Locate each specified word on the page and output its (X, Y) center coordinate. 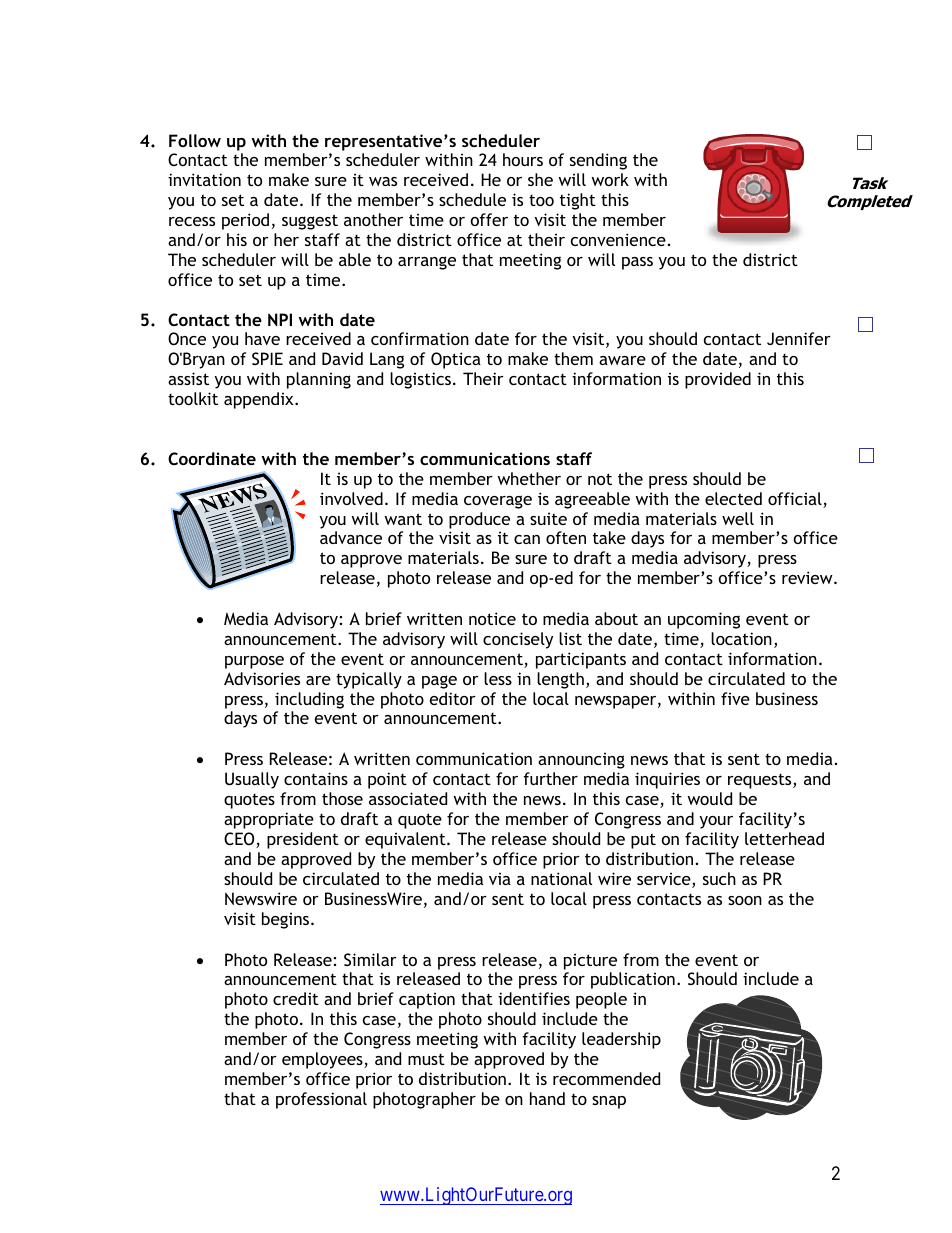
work (610, 179)
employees (323, 1060)
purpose (254, 662)
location (741, 638)
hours (523, 159)
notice (492, 618)
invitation (204, 179)
